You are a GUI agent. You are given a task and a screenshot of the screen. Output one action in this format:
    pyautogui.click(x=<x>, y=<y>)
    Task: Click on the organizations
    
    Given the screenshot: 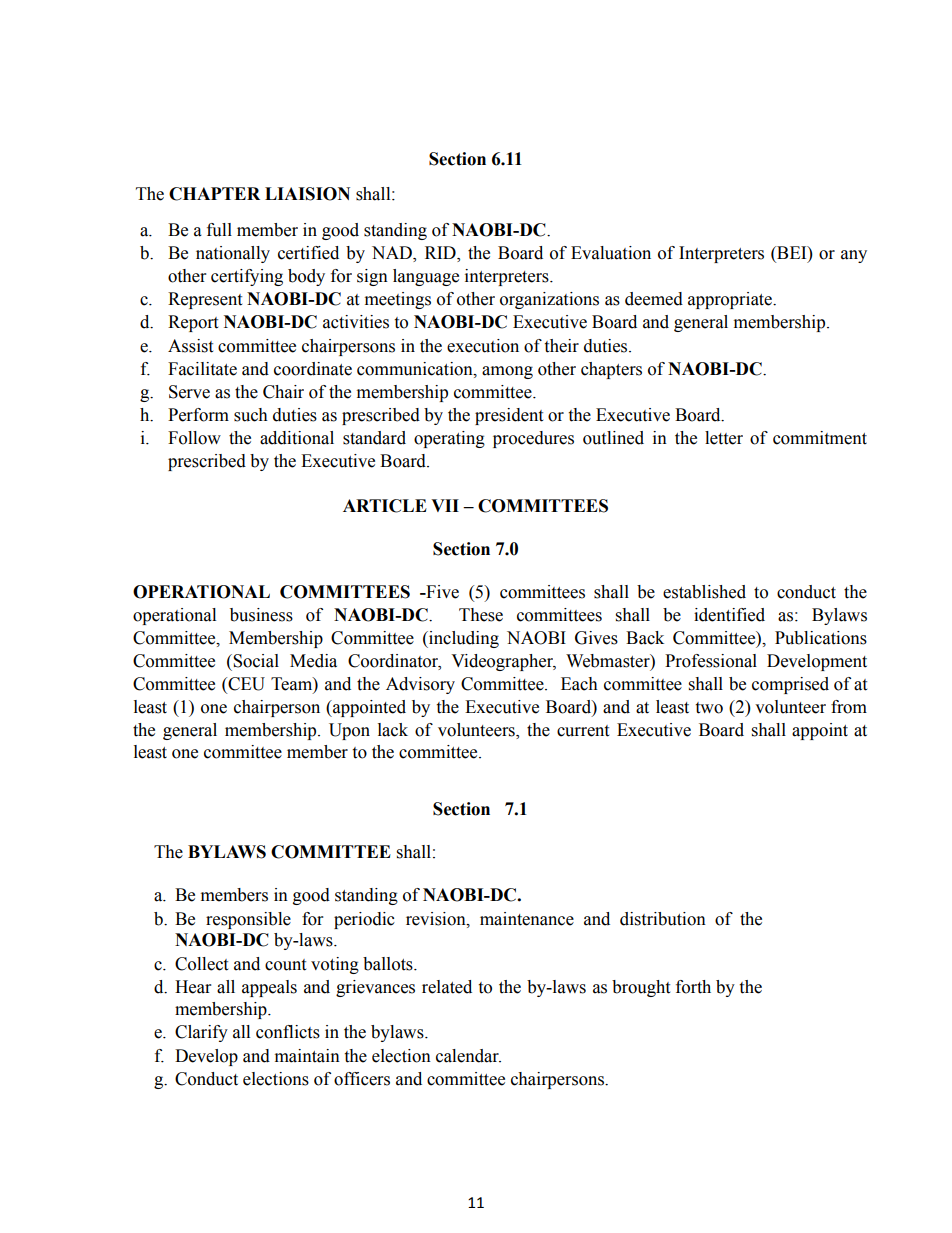 What is the action you would take?
    pyautogui.click(x=549, y=300)
